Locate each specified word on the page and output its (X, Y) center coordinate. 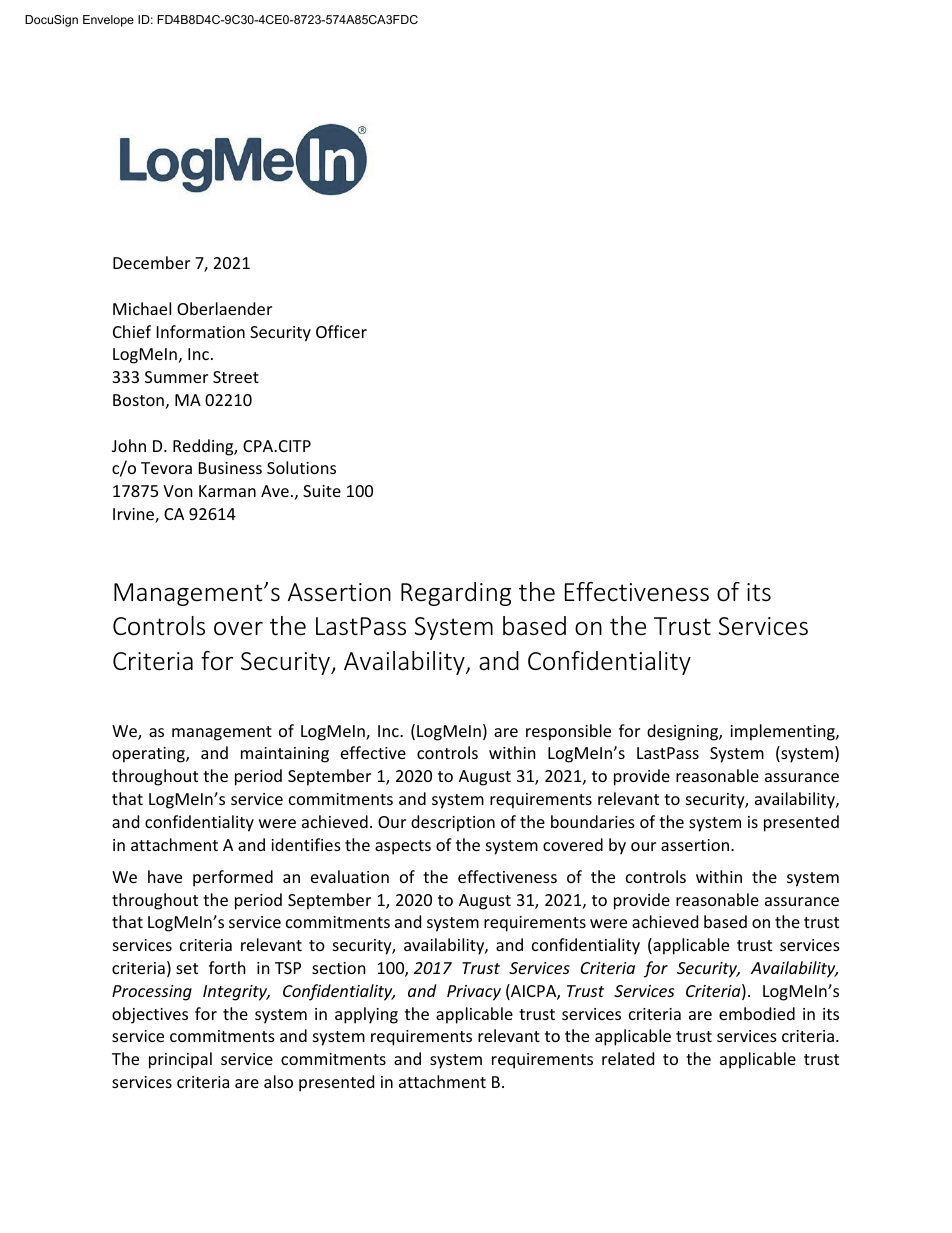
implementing (783, 732)
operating (149, 755)
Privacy (474, 993)
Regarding (456, 594)
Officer (341, 331)
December (151, 262)
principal (180, 1060)
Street (236, 377)
